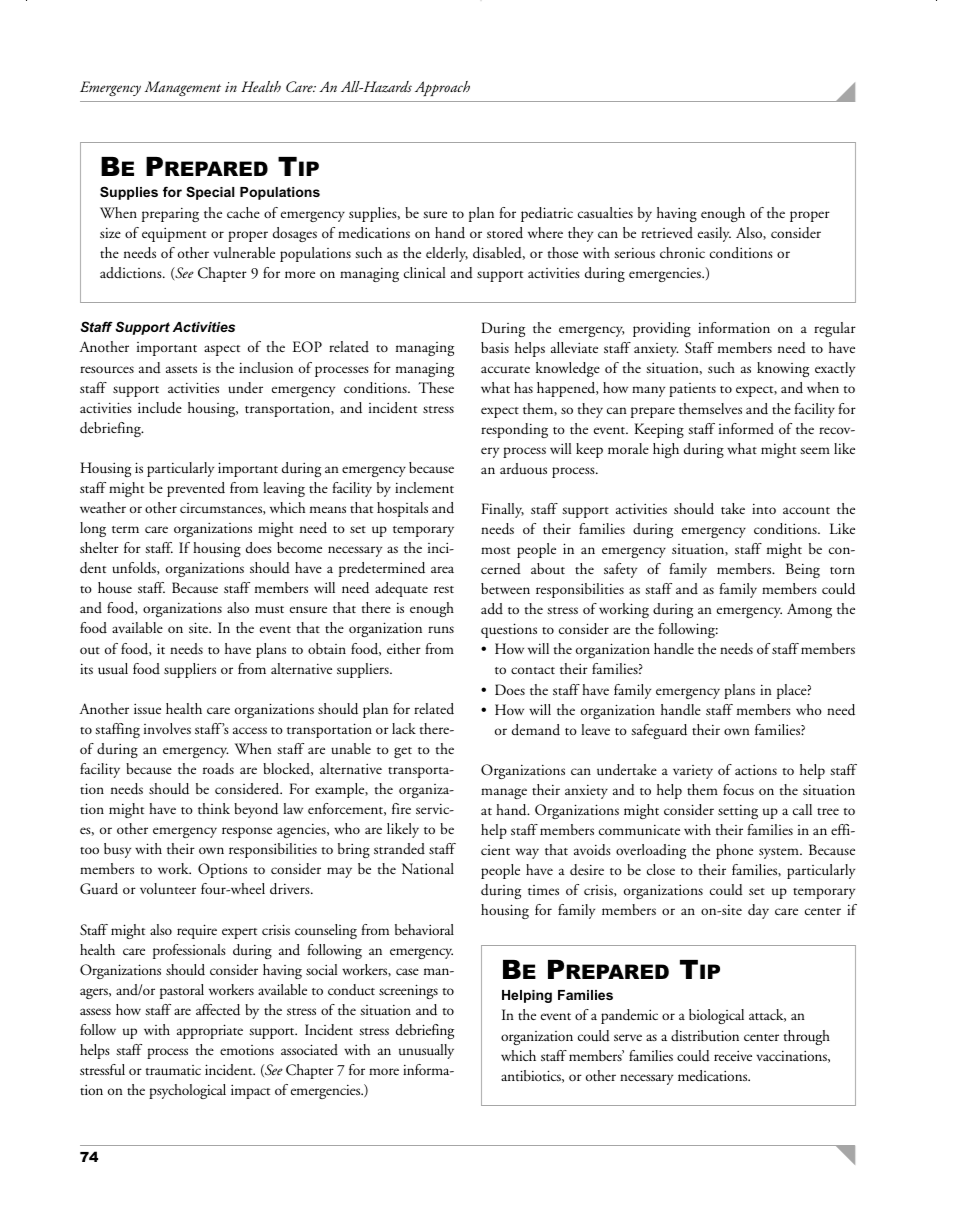 The width and height of the screenshot is (961, 1232). What do you see at coordinates (167, 728) in the screenshot?
I see `involves` at bounding box center [167, 728].
